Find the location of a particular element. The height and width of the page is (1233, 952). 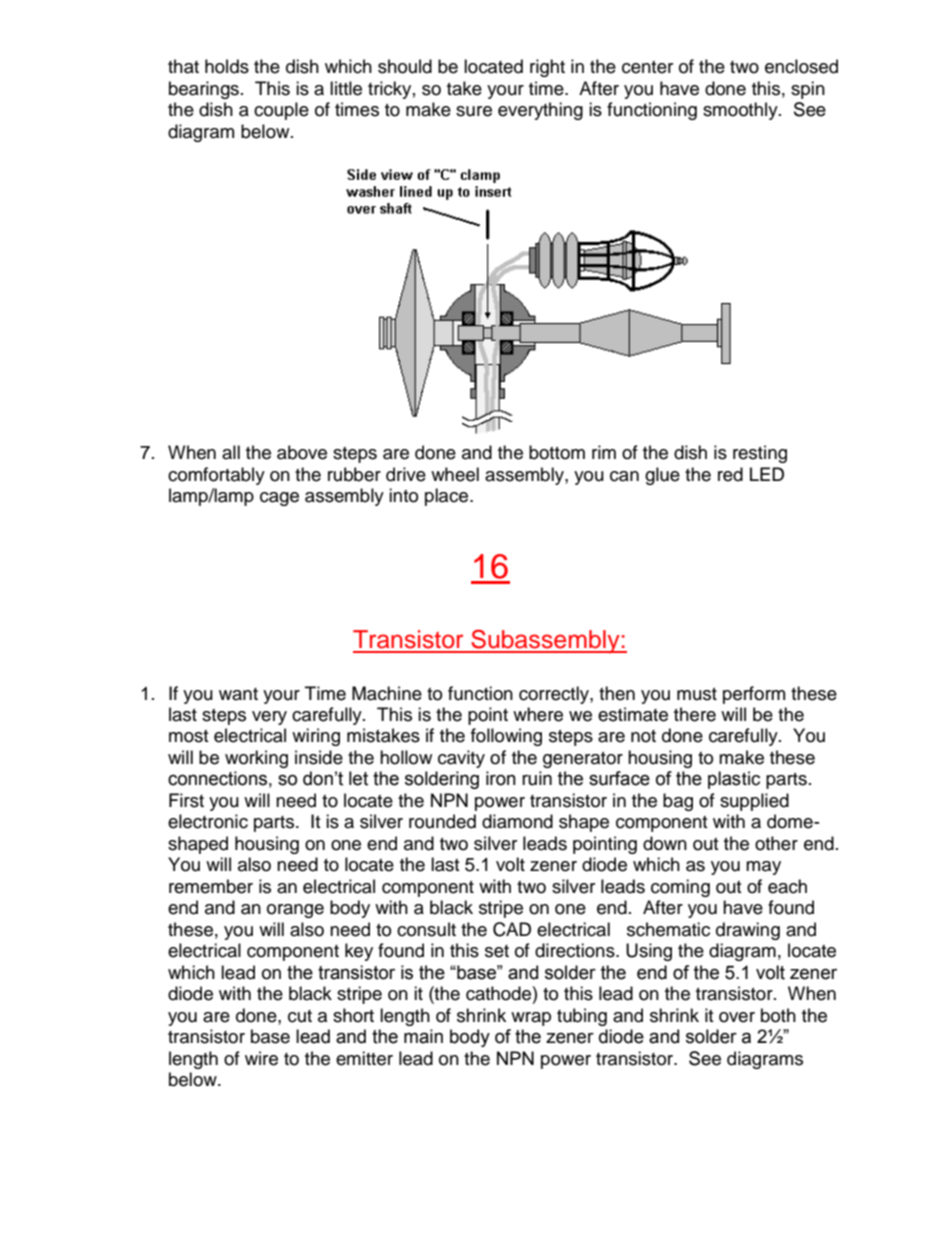

bottom is located at coordinates (557, 452).
